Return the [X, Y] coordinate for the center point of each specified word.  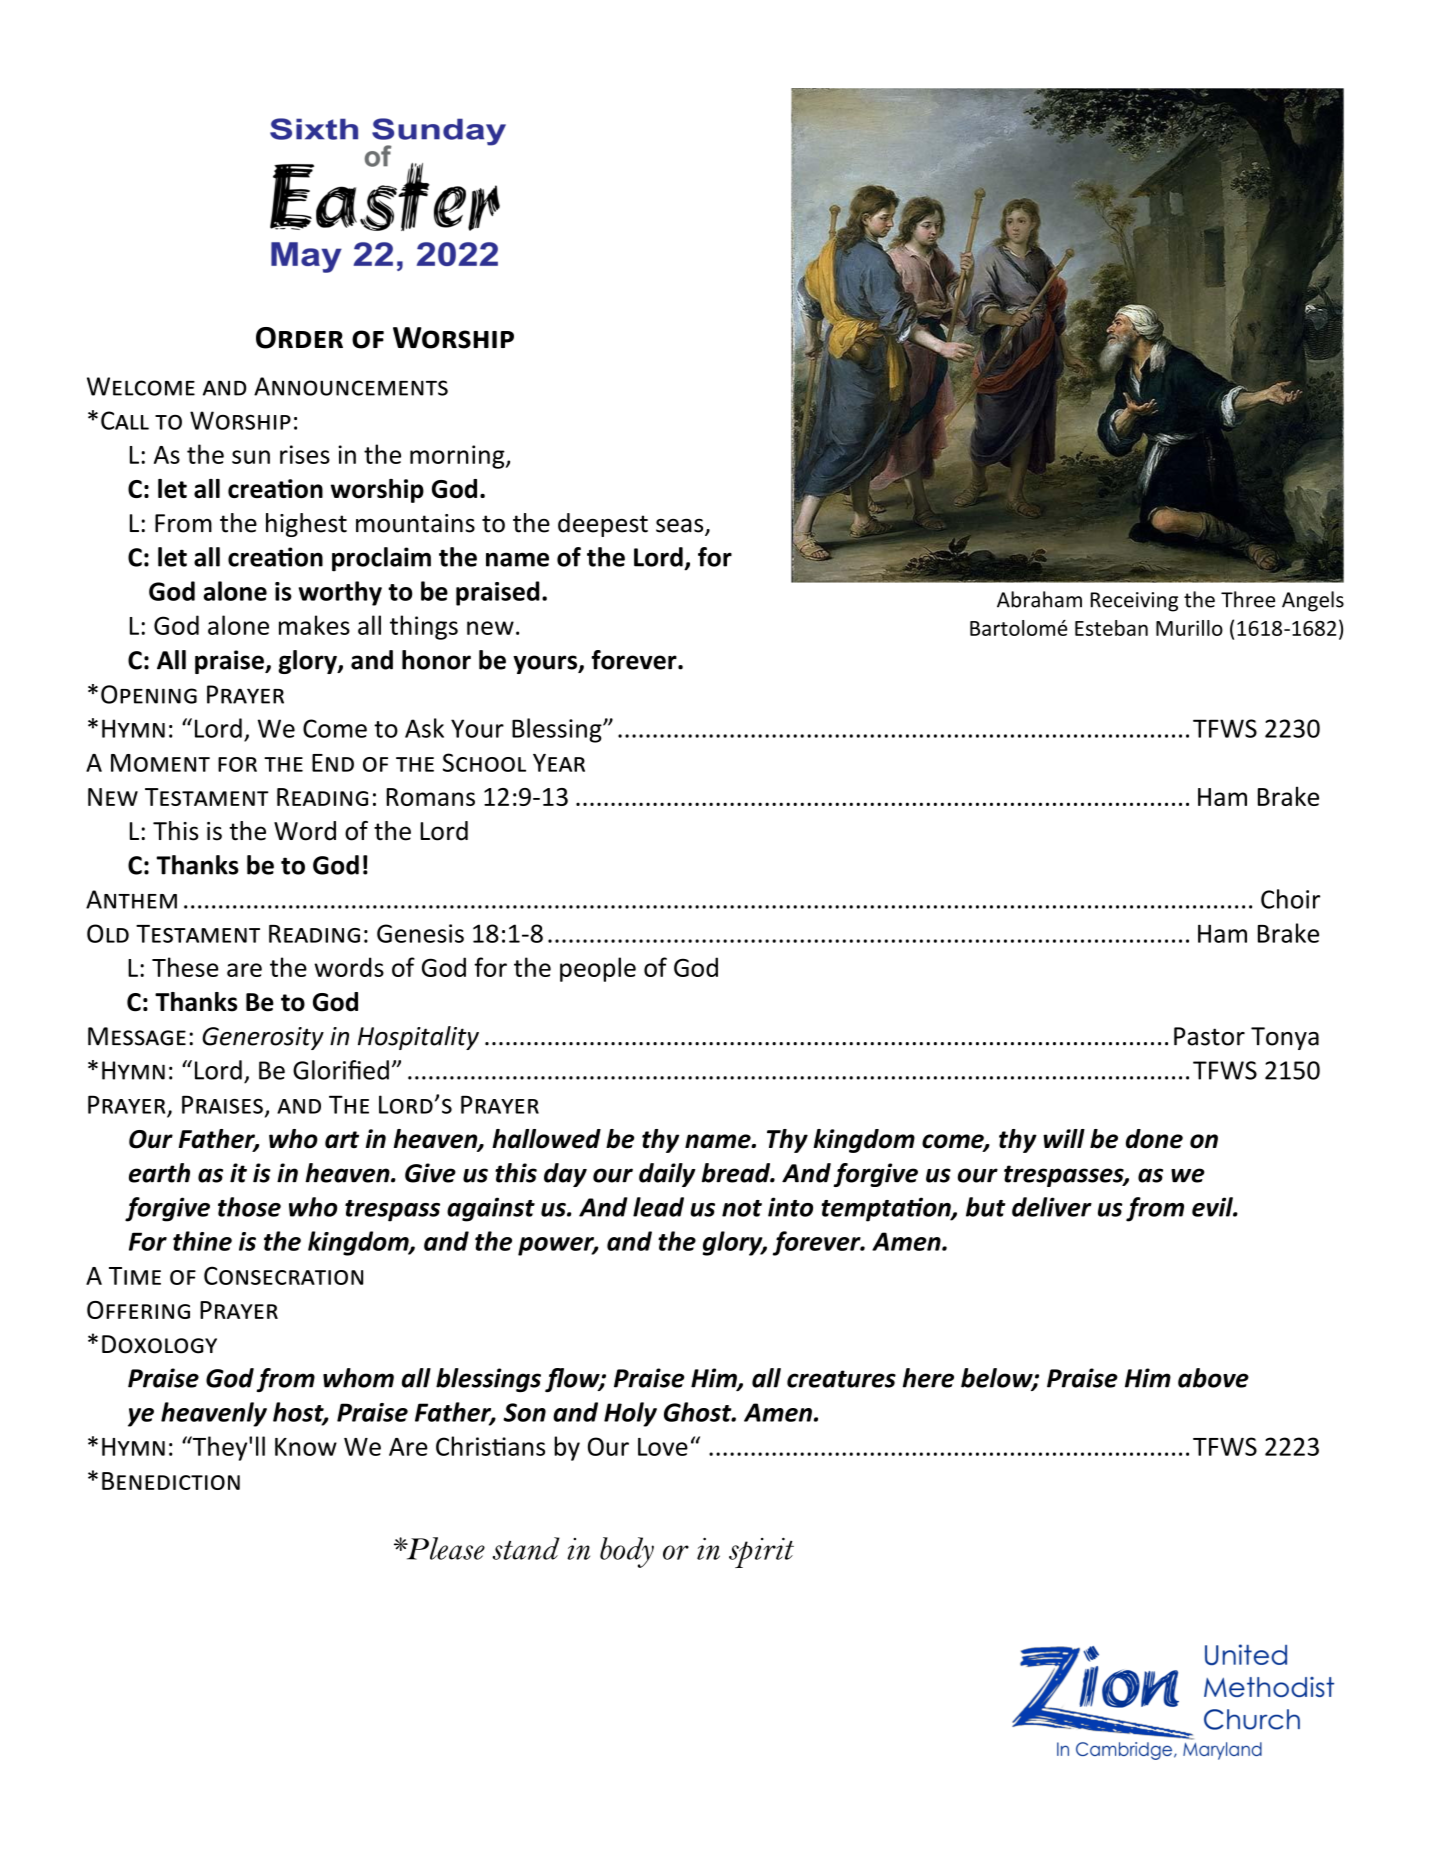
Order [299, 338]
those [249, 1207]
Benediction [171, 1481]
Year [559, 763]
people [598, 969]
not [742, 1208]
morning [458, 457]
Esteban [1111, 628]
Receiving [1134, 602]
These [185, 967]
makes [314, 625]
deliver [1052, 1207]
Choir [1290, 899]
